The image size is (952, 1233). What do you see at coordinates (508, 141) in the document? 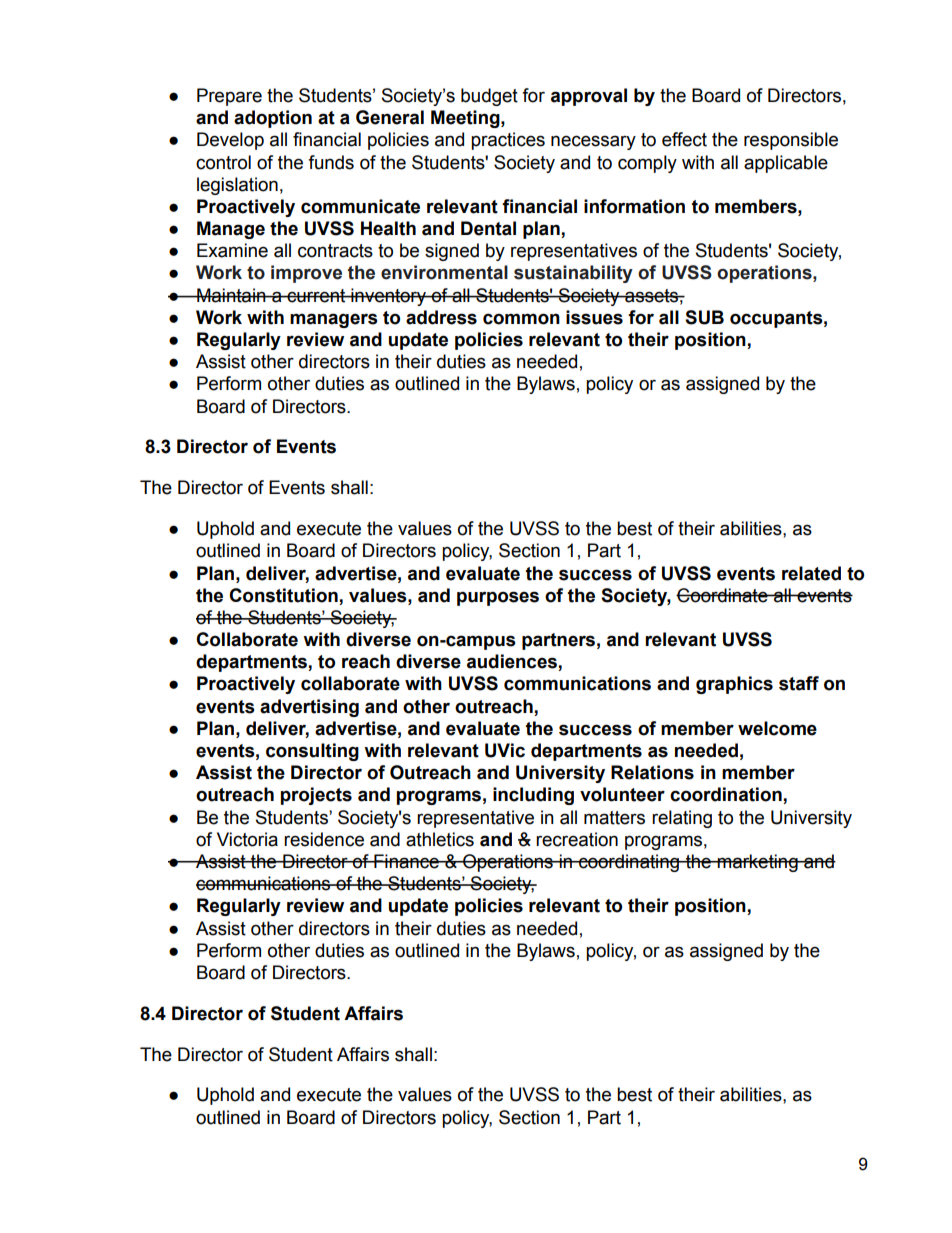
I see `practices` at bounding box center [508, 141].
